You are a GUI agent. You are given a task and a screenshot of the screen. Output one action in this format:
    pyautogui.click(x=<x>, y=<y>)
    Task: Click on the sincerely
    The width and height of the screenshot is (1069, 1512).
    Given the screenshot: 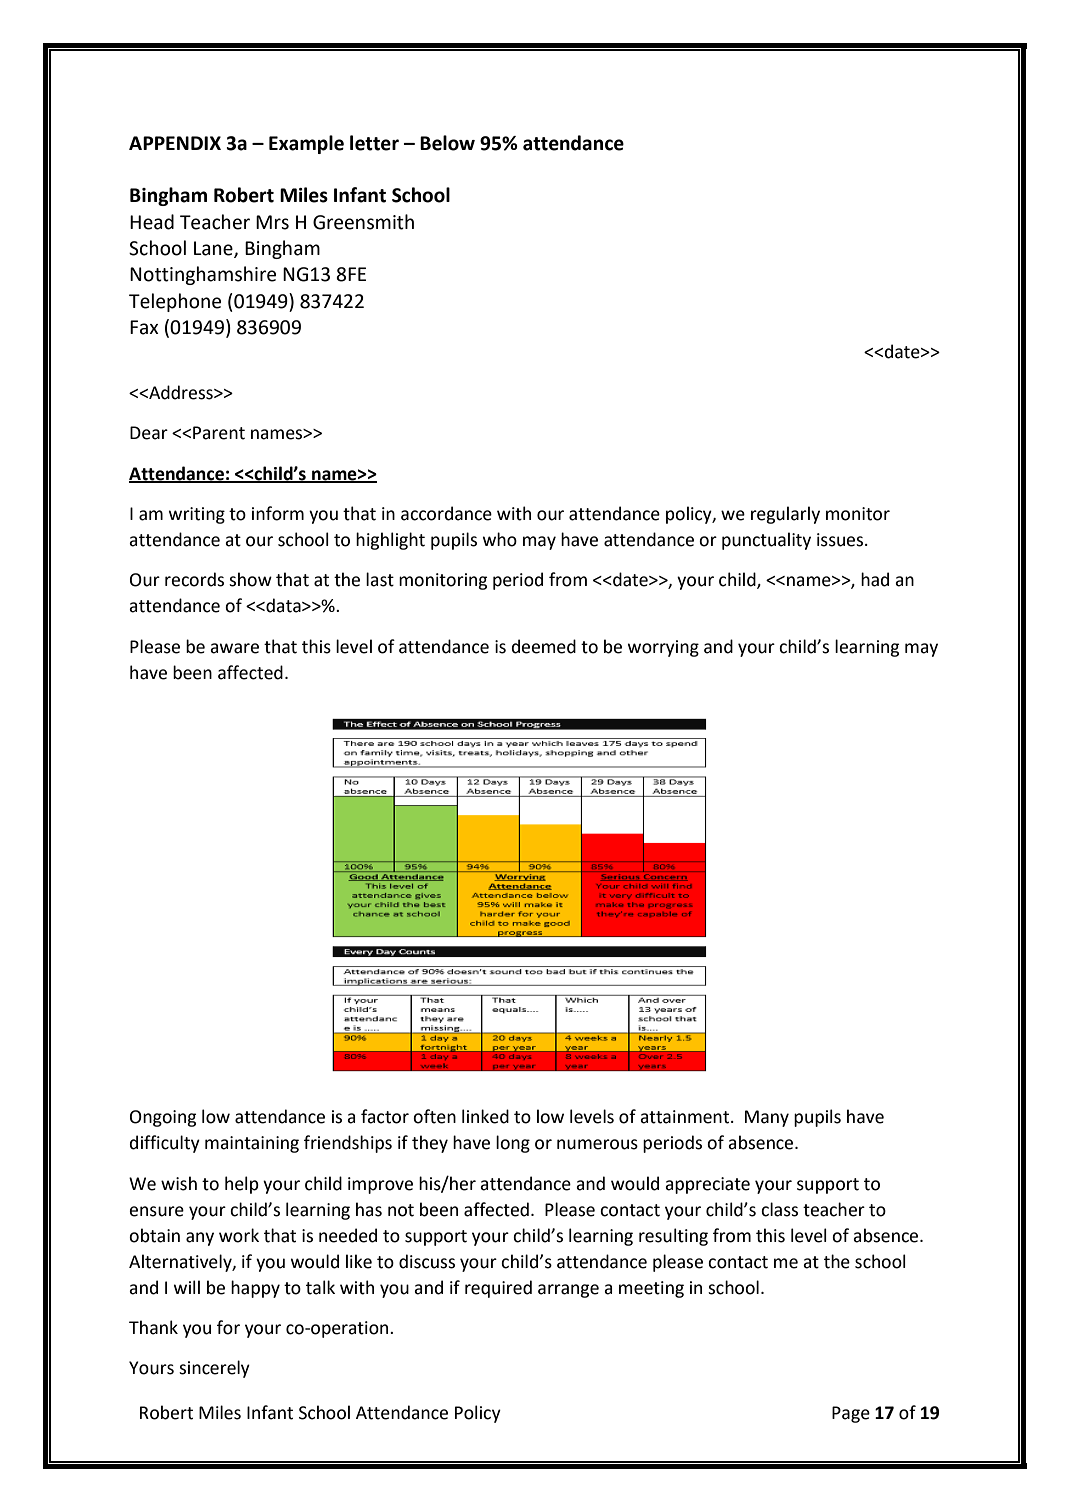 What is the action you would take?
    pyautogui.click(x=214, y=1369)
